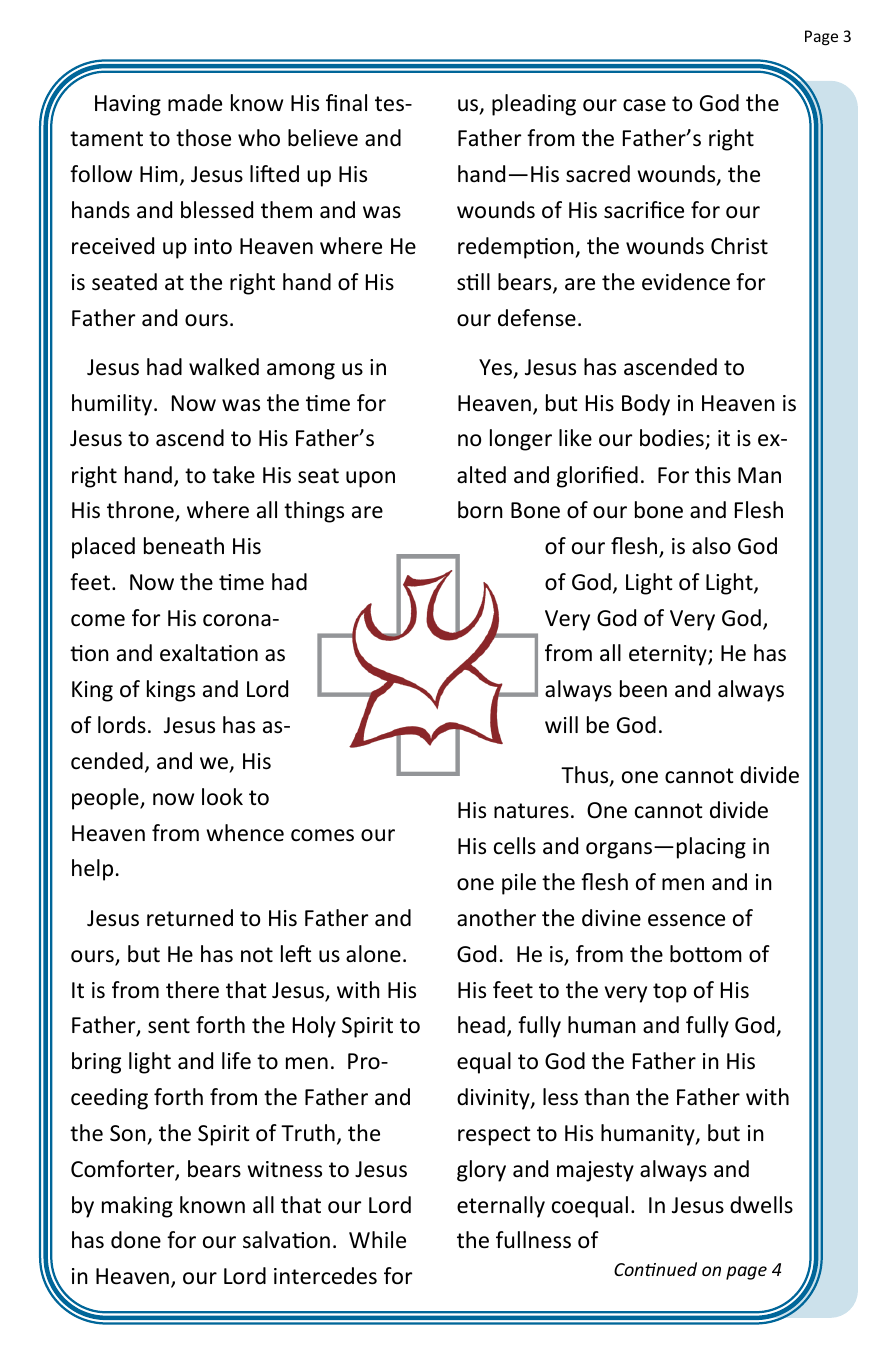 This screenshot has height=1372, width=887. I want to click on done, so click(136, 1240).
